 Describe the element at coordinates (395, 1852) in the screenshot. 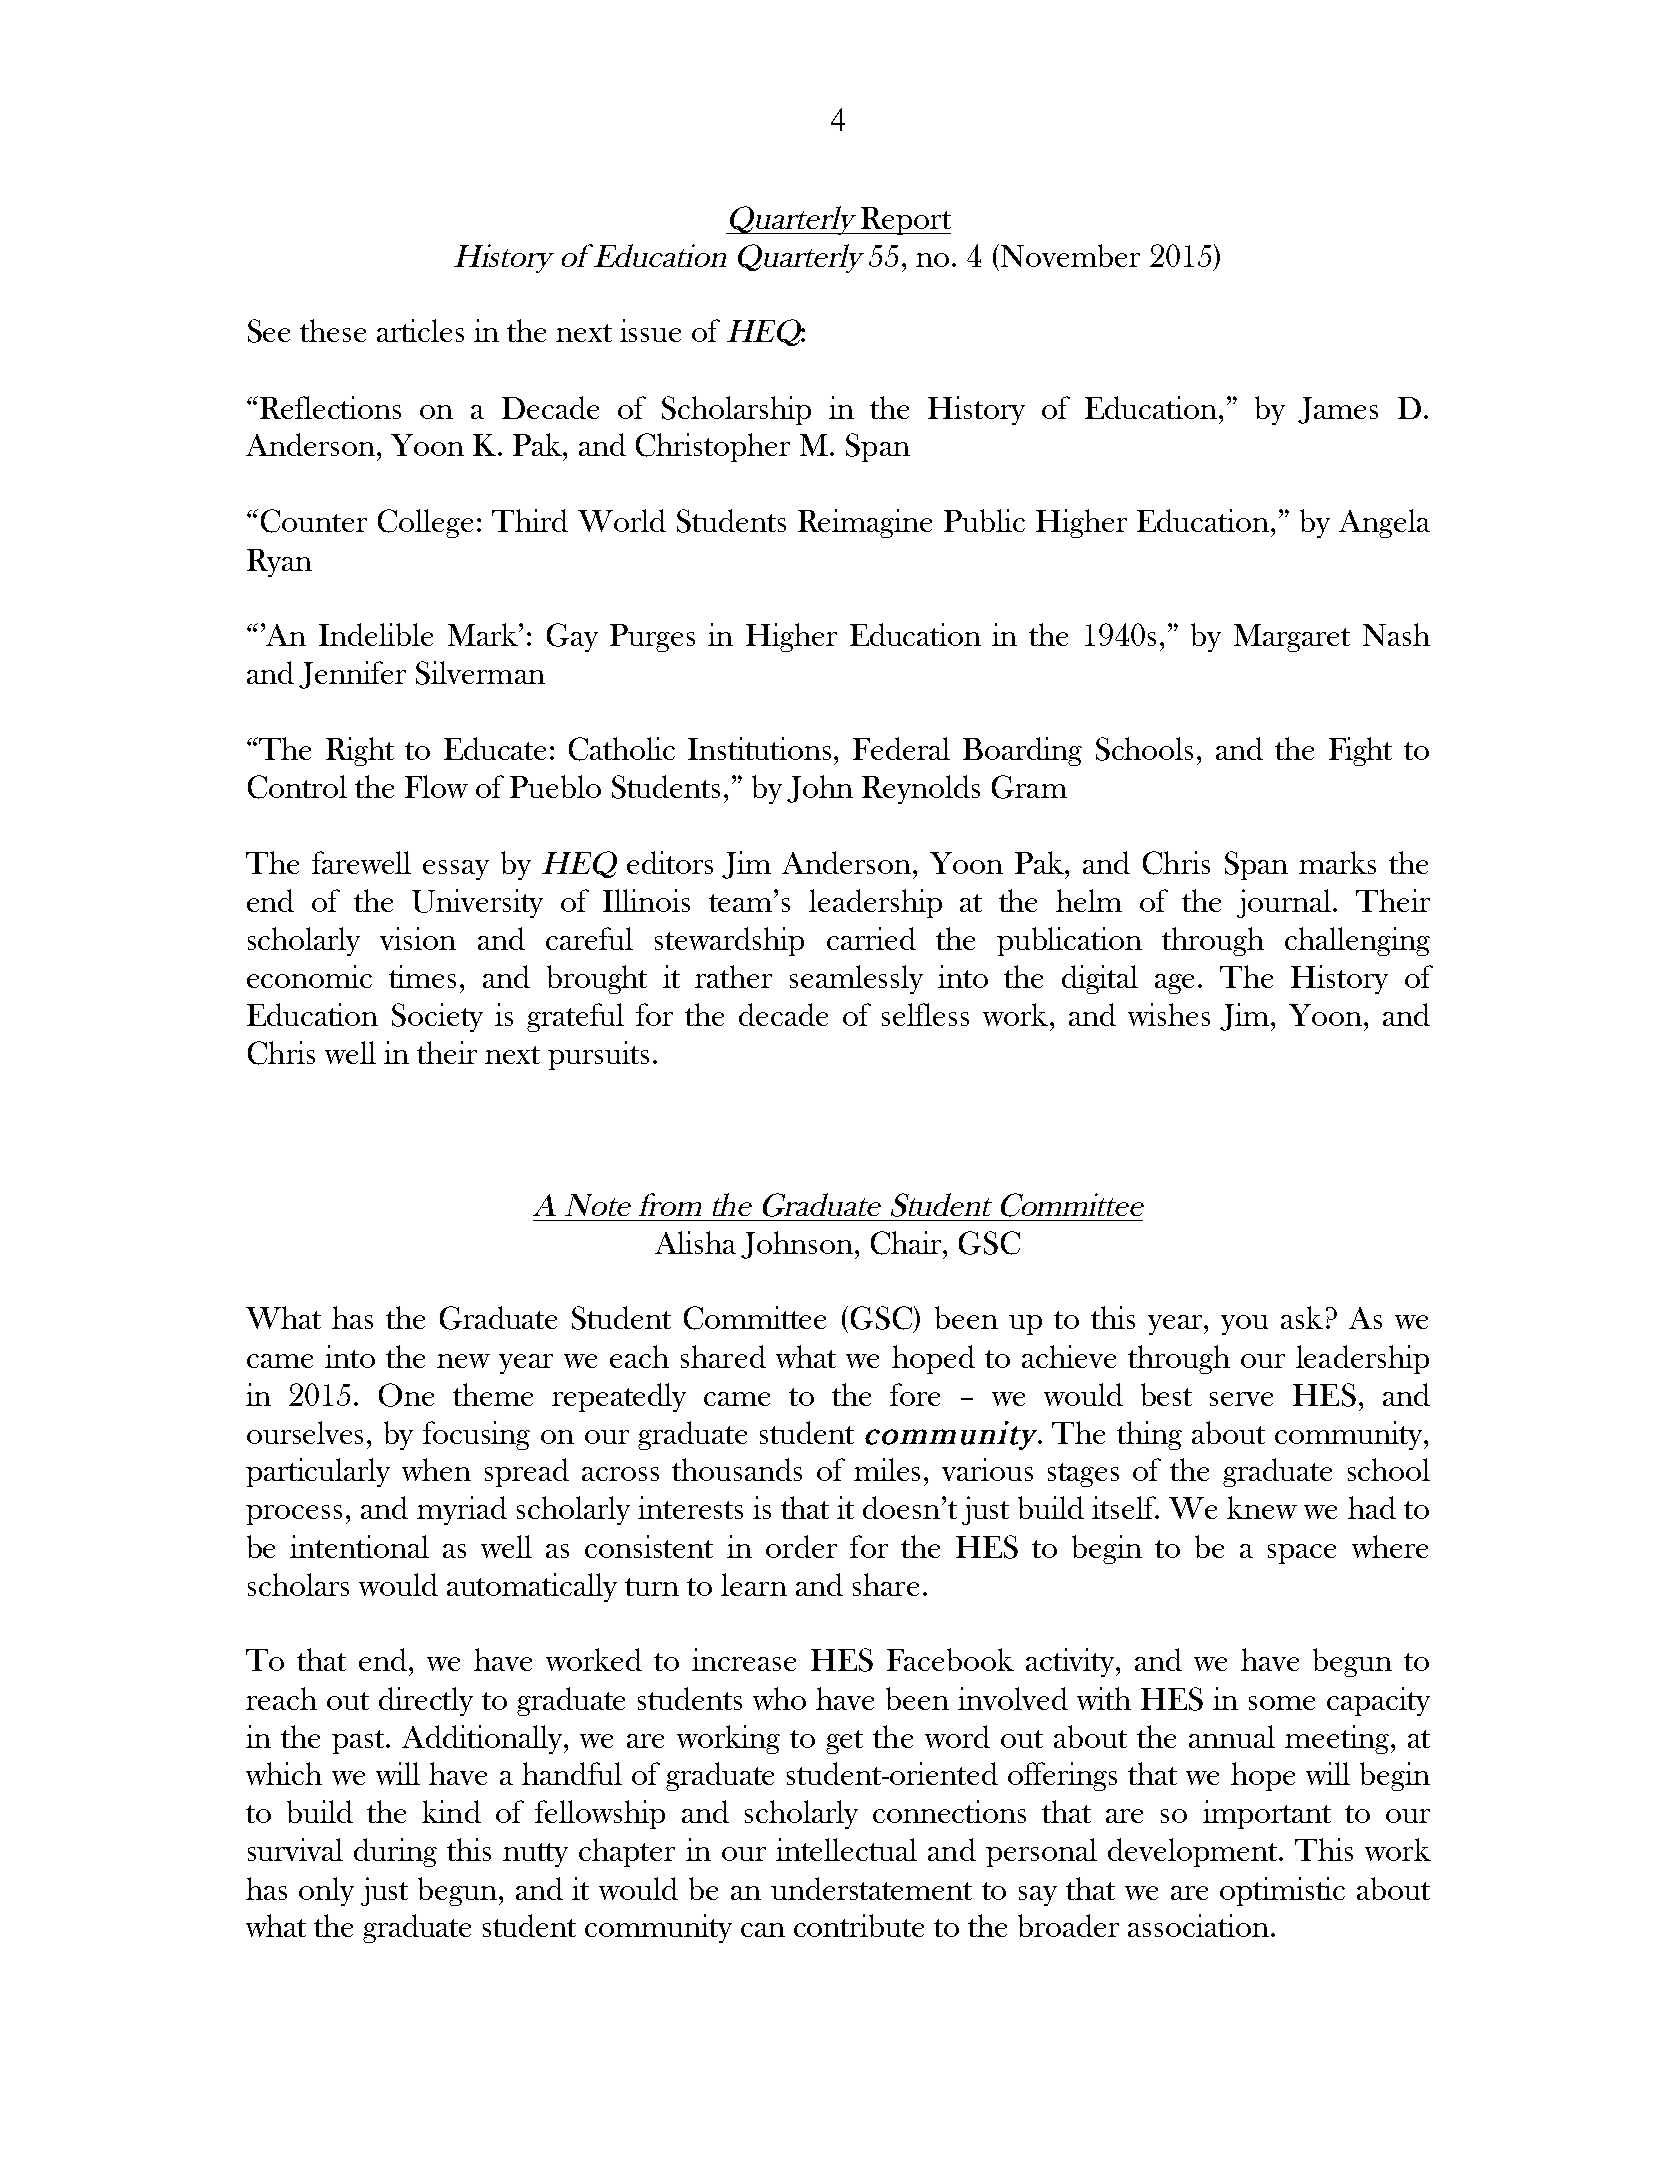

I see `during` at that location.
